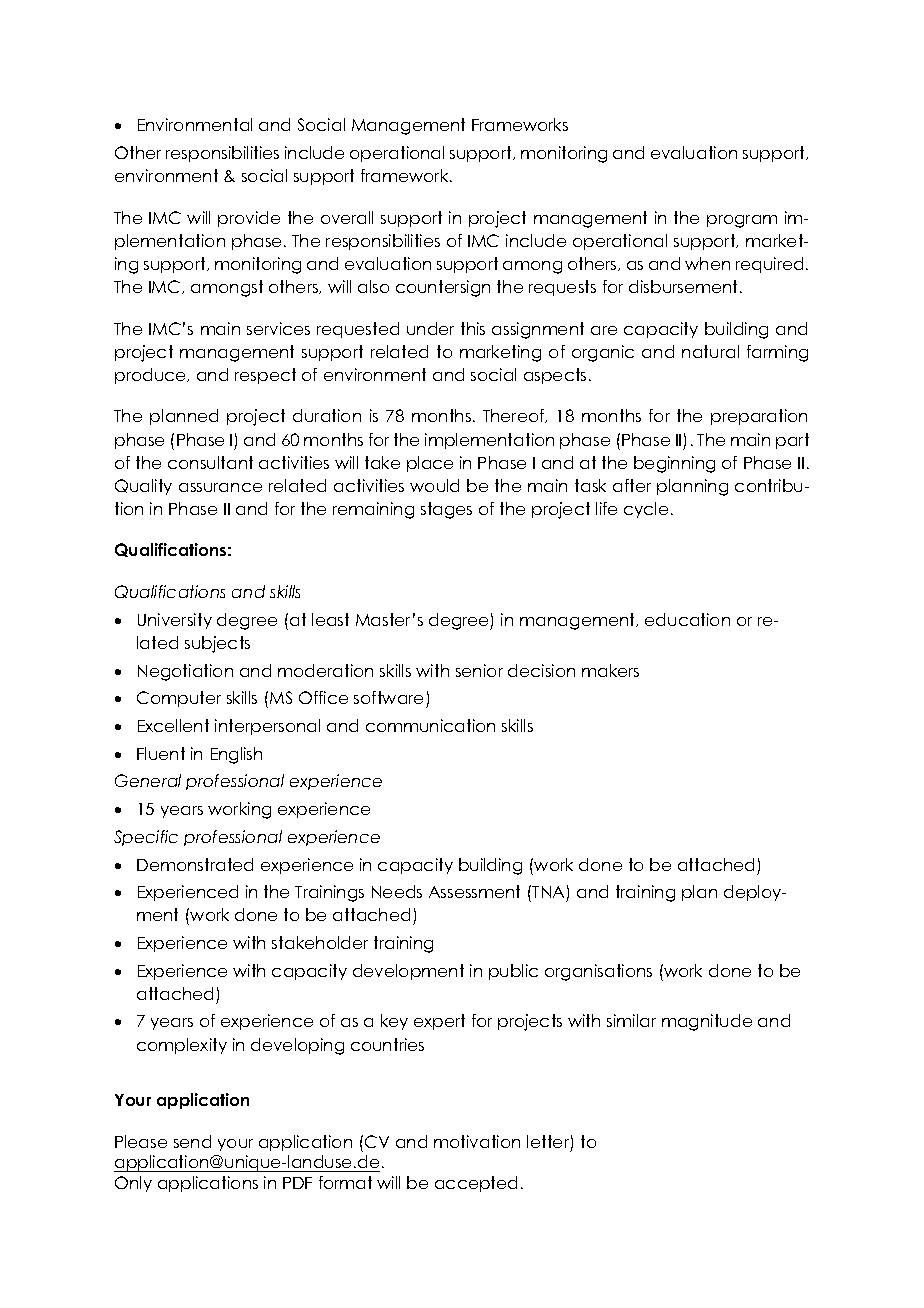 This screenshot has height=1308, width=924. Describe the element at coordinates (479, 670) in the screenshot. I see `senior` at that location.
